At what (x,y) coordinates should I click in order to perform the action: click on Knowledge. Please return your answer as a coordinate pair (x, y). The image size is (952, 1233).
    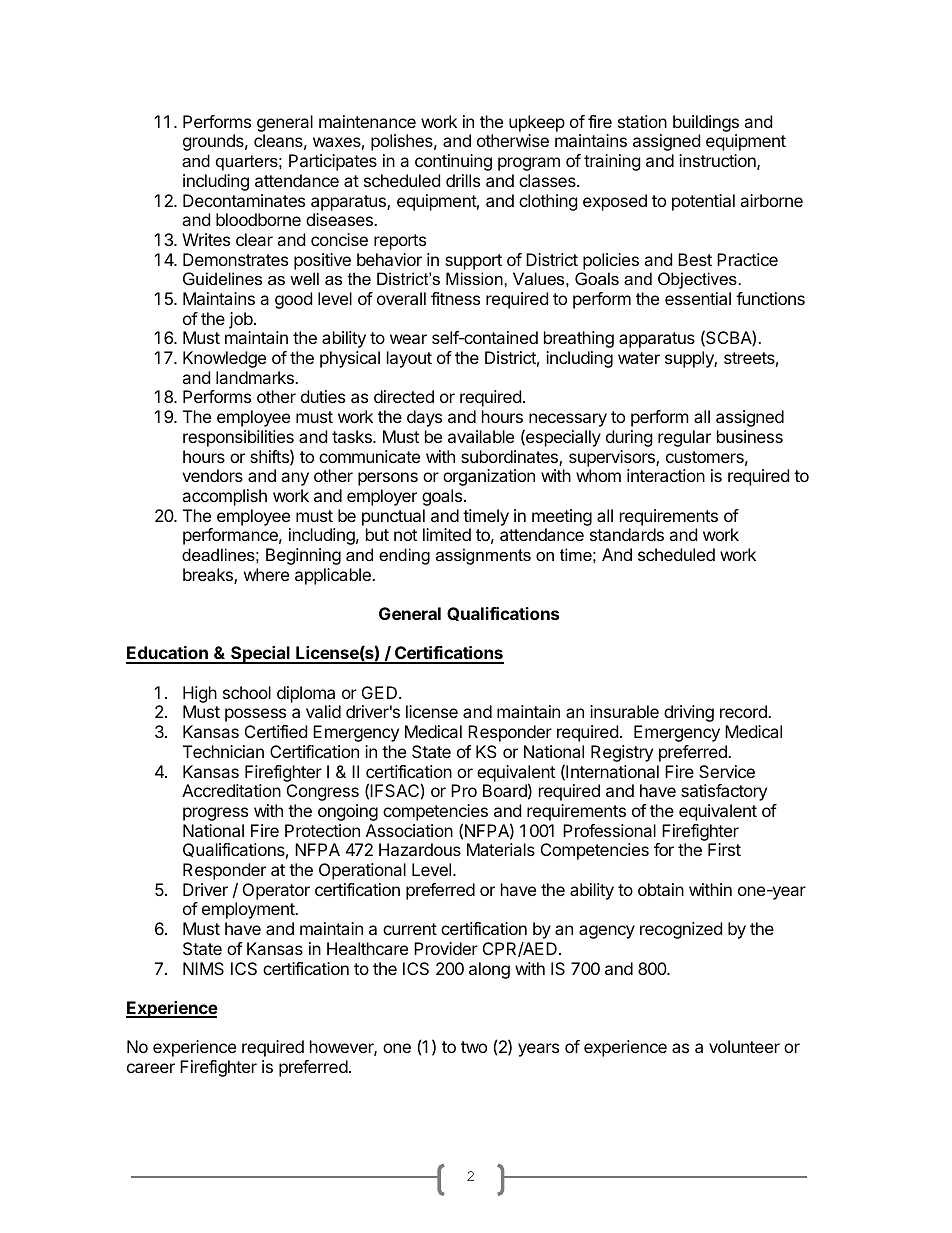
    Looking at the image, I should click on (224, 359).
